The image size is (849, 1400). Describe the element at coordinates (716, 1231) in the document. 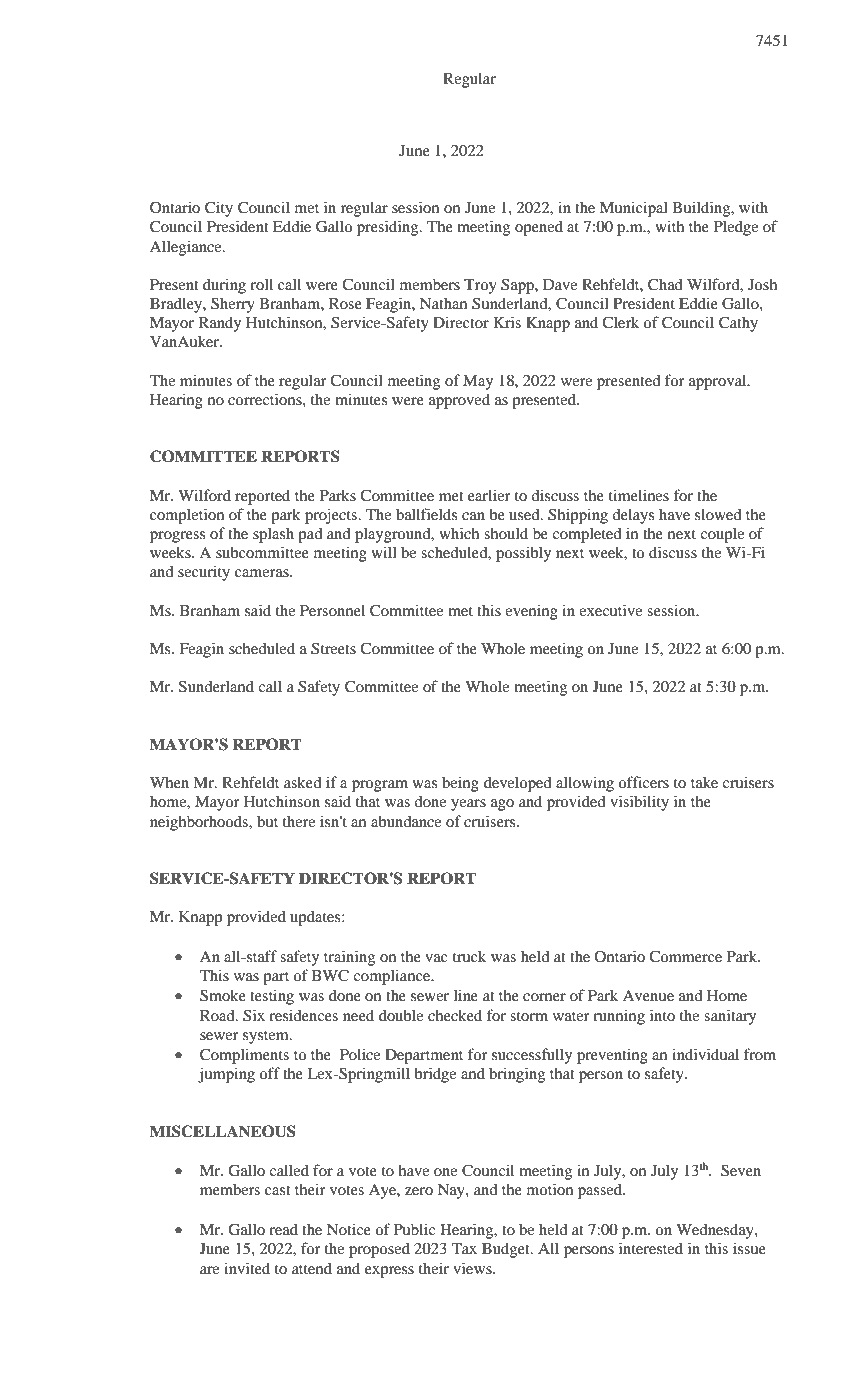

I see `Wednesday` at that location.
